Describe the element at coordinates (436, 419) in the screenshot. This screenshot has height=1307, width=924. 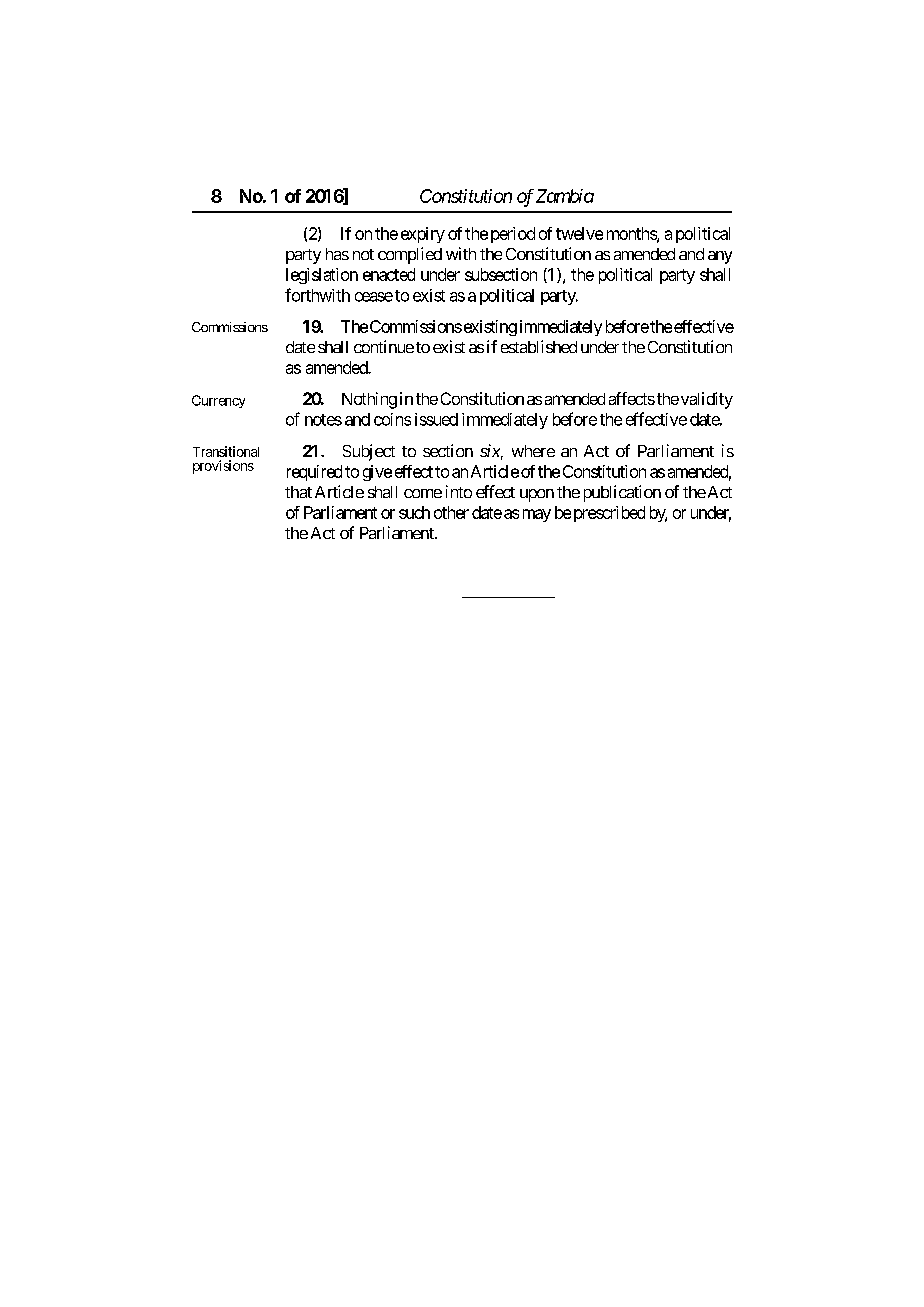
I see `issued` at that location.
